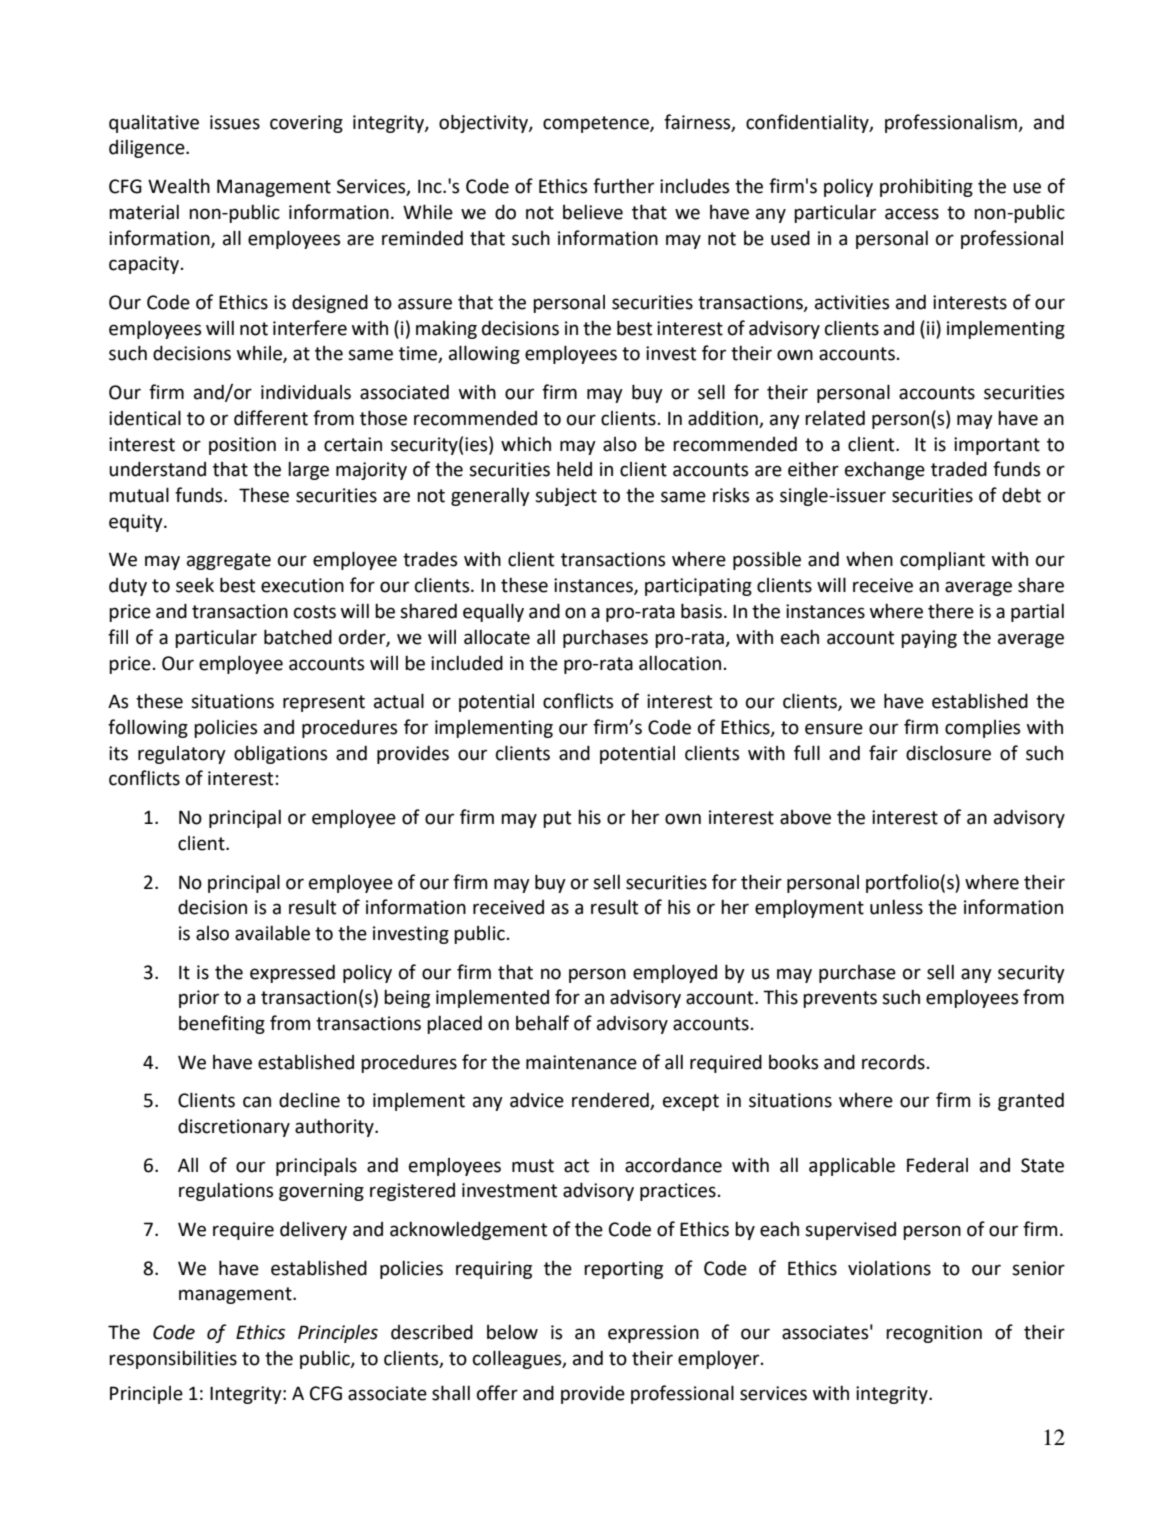 The image size is (1174, 1519). I want to click on regulatory, so click(182, 755).
